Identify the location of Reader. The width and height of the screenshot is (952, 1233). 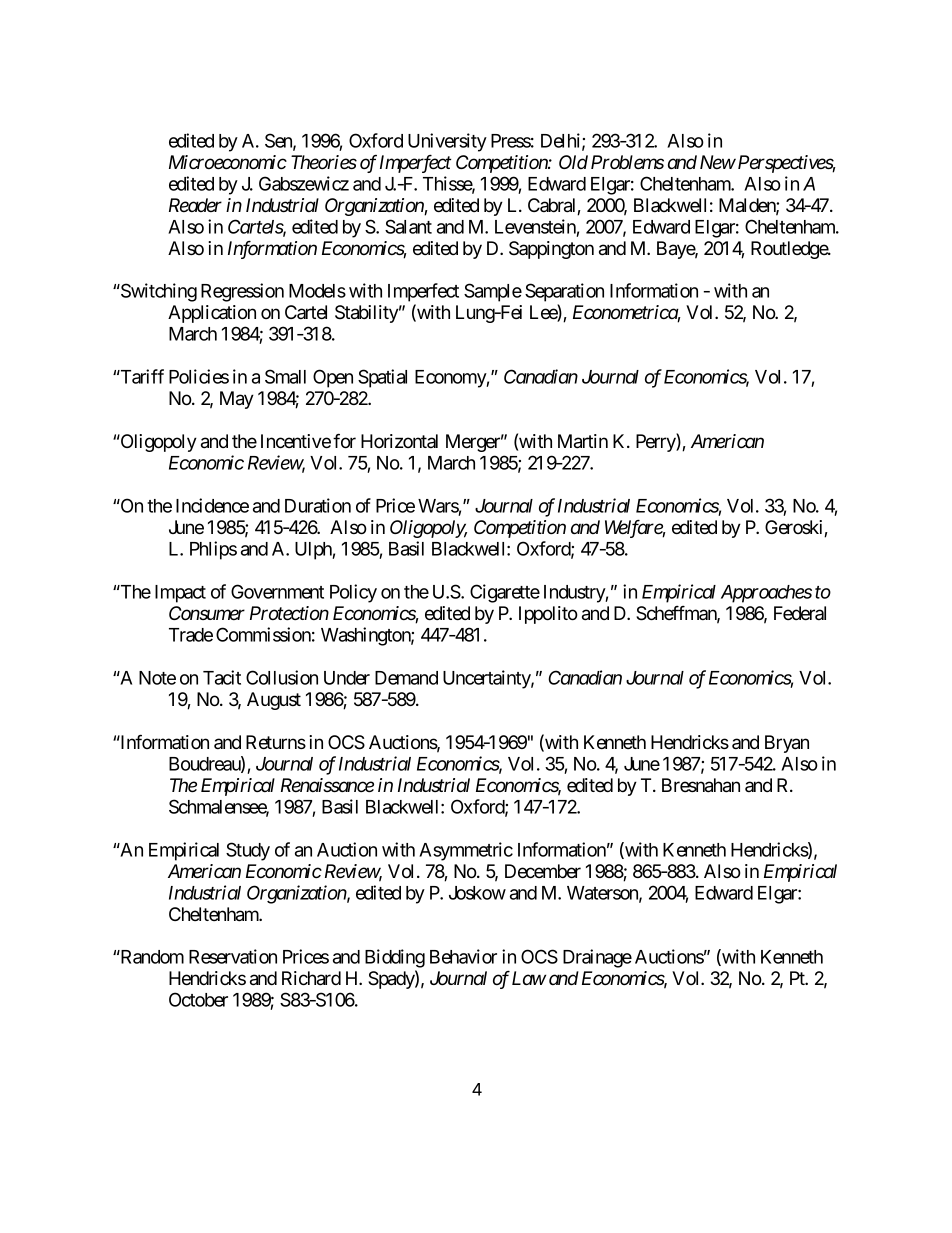
(195, 205).
